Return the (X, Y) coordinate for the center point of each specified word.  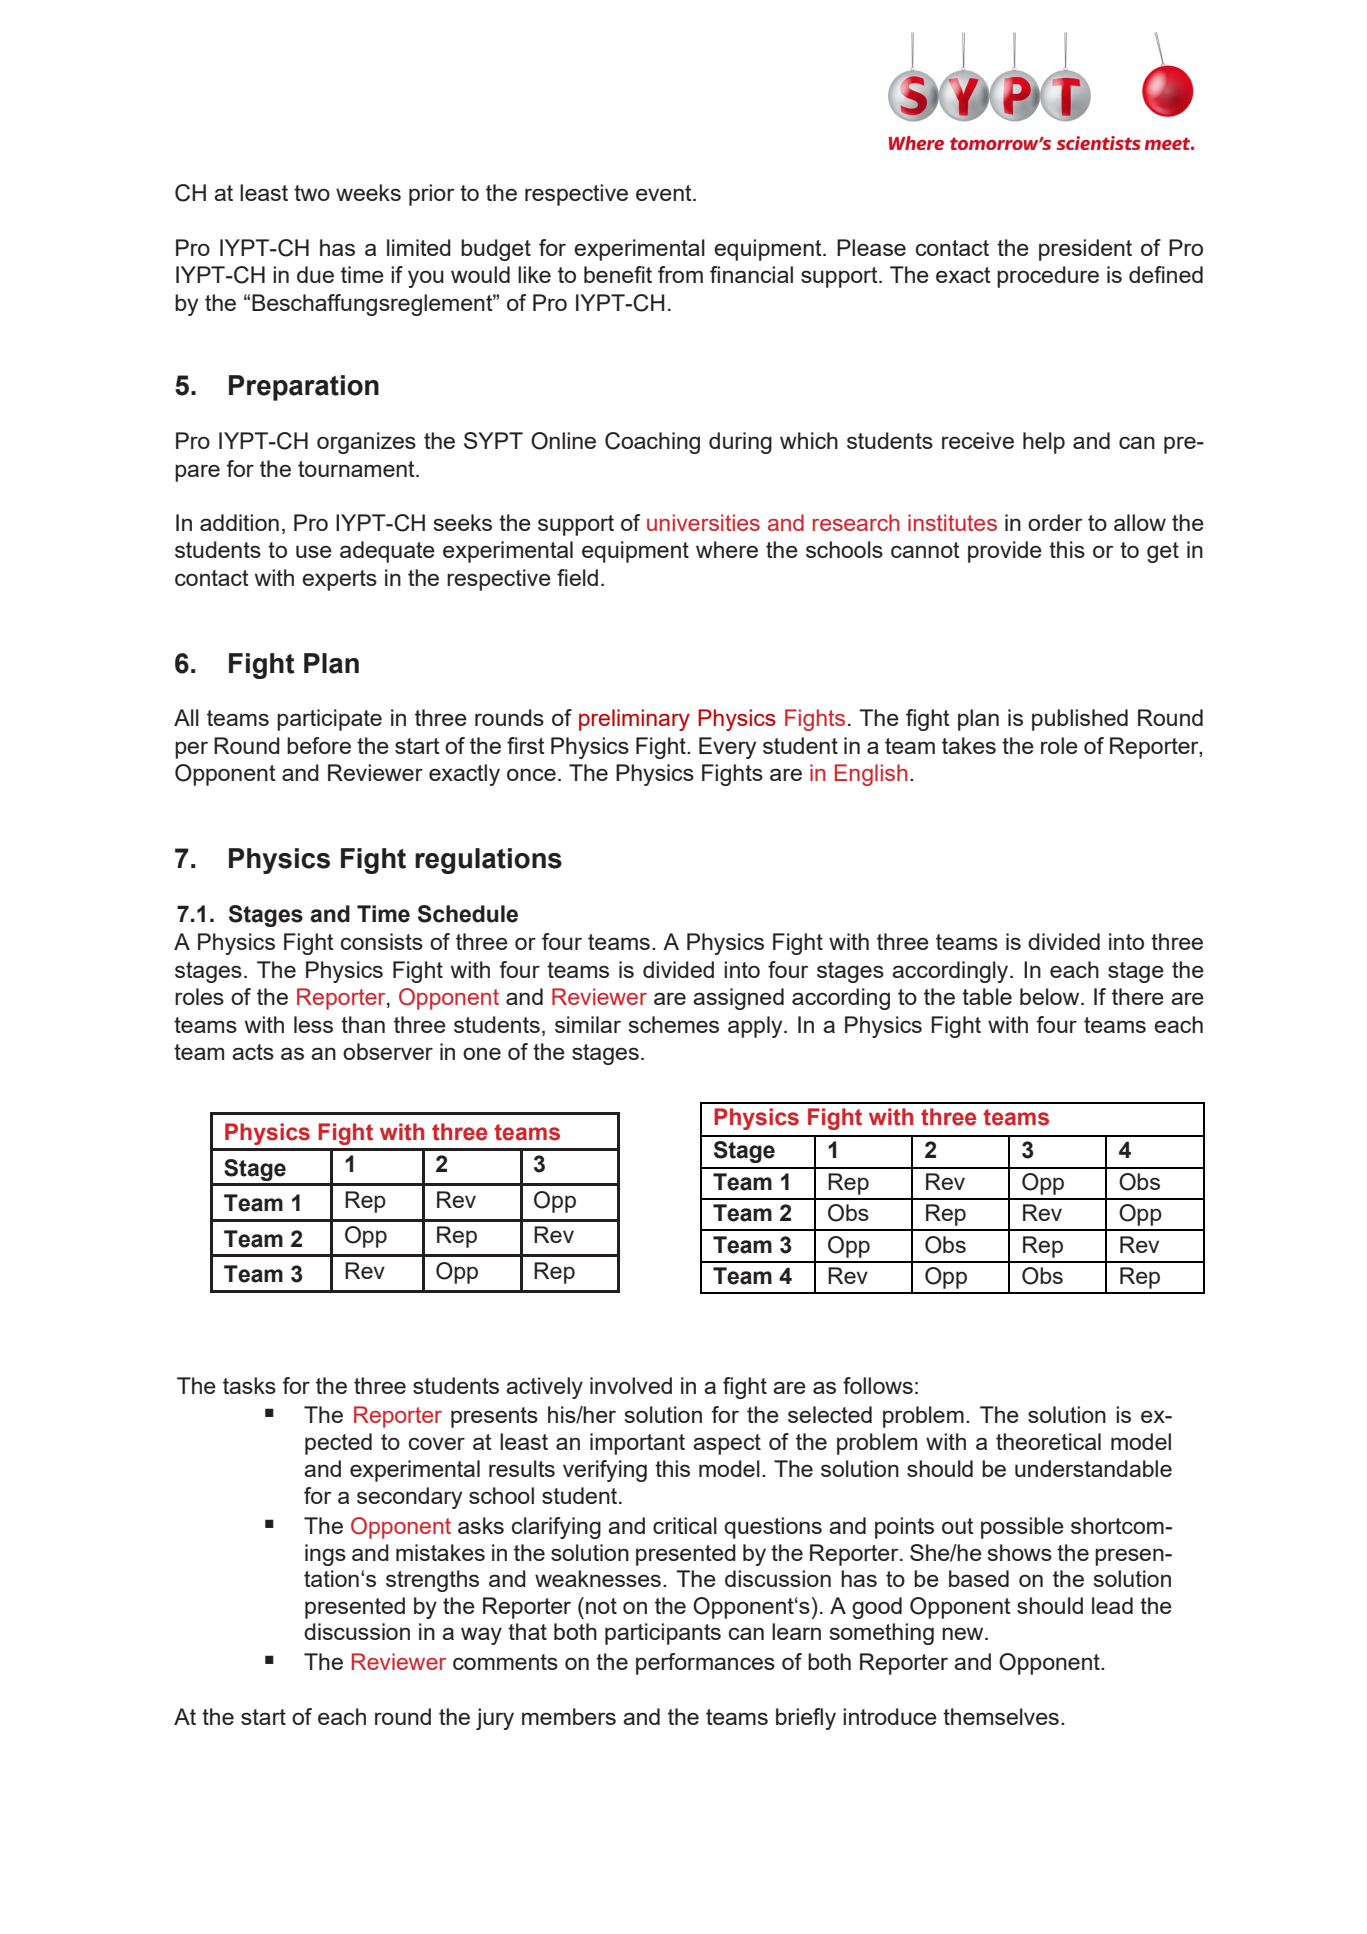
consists (382, 941)
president (1085, 250)
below (1051, 996)
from (680, 274)
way (481, 1636)
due (315, 274)
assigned (738, 999)
